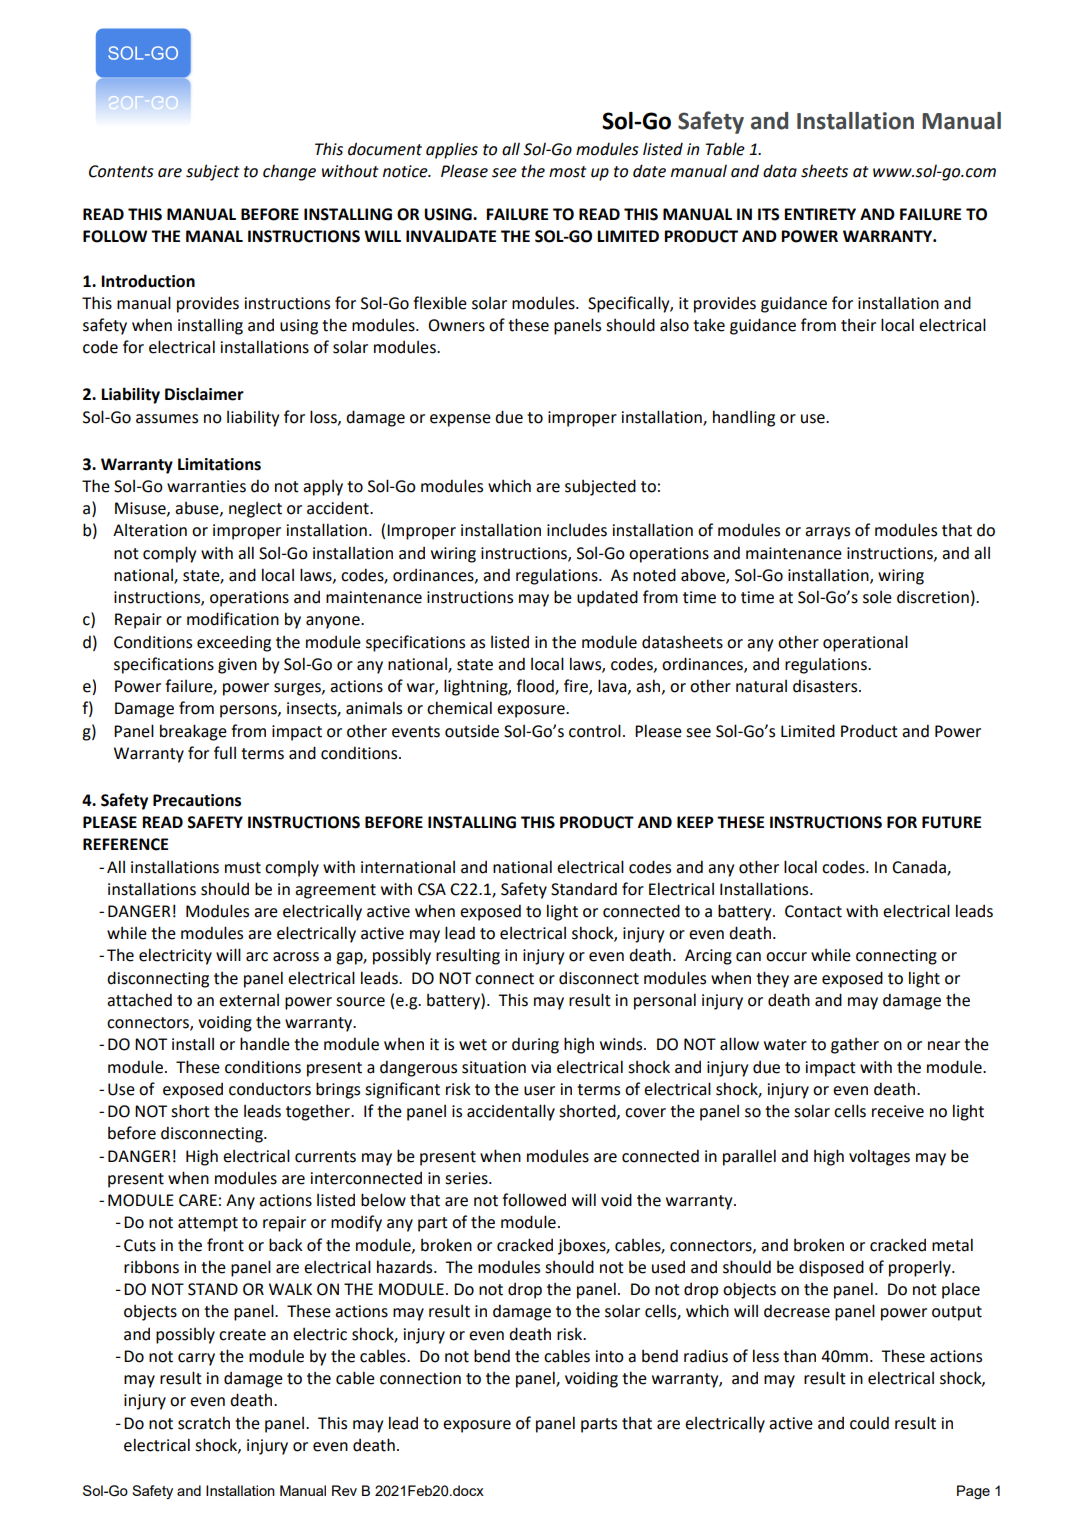  What do you see at coordinates (536, 687) in the document?
I see `flood` at bounding box center [536, 687].
